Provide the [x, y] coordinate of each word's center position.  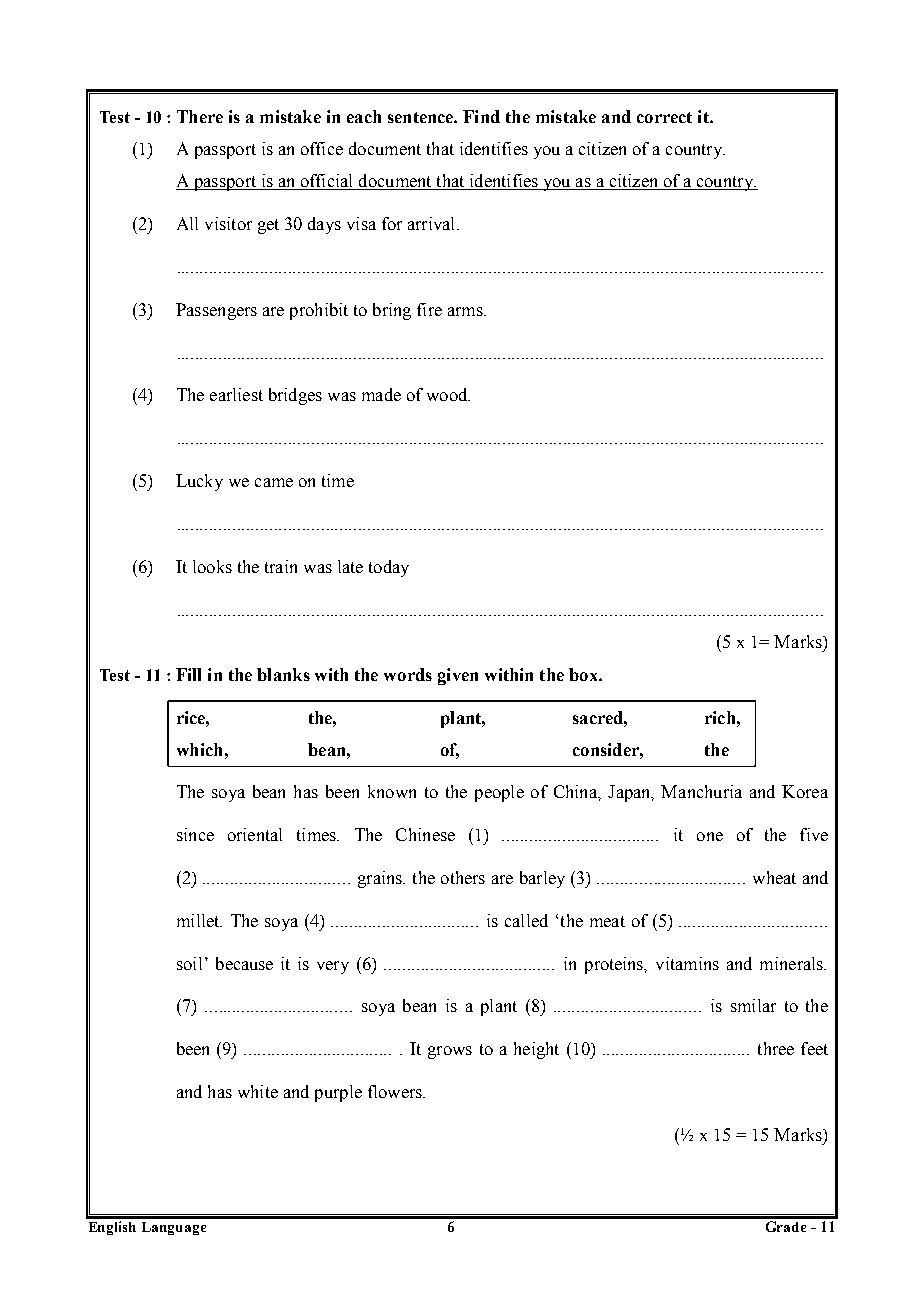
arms [466, 311]
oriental [255, 834]
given [458, 676]
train [281, 566]
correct [664, 117]
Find [481, 116]
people [499, 793]
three [776, 1048]
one [710, 836]
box [584, 674]
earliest [236, 394]
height [536, 1050]
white [258, 1091]
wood [448, 394]
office [322, 148]
